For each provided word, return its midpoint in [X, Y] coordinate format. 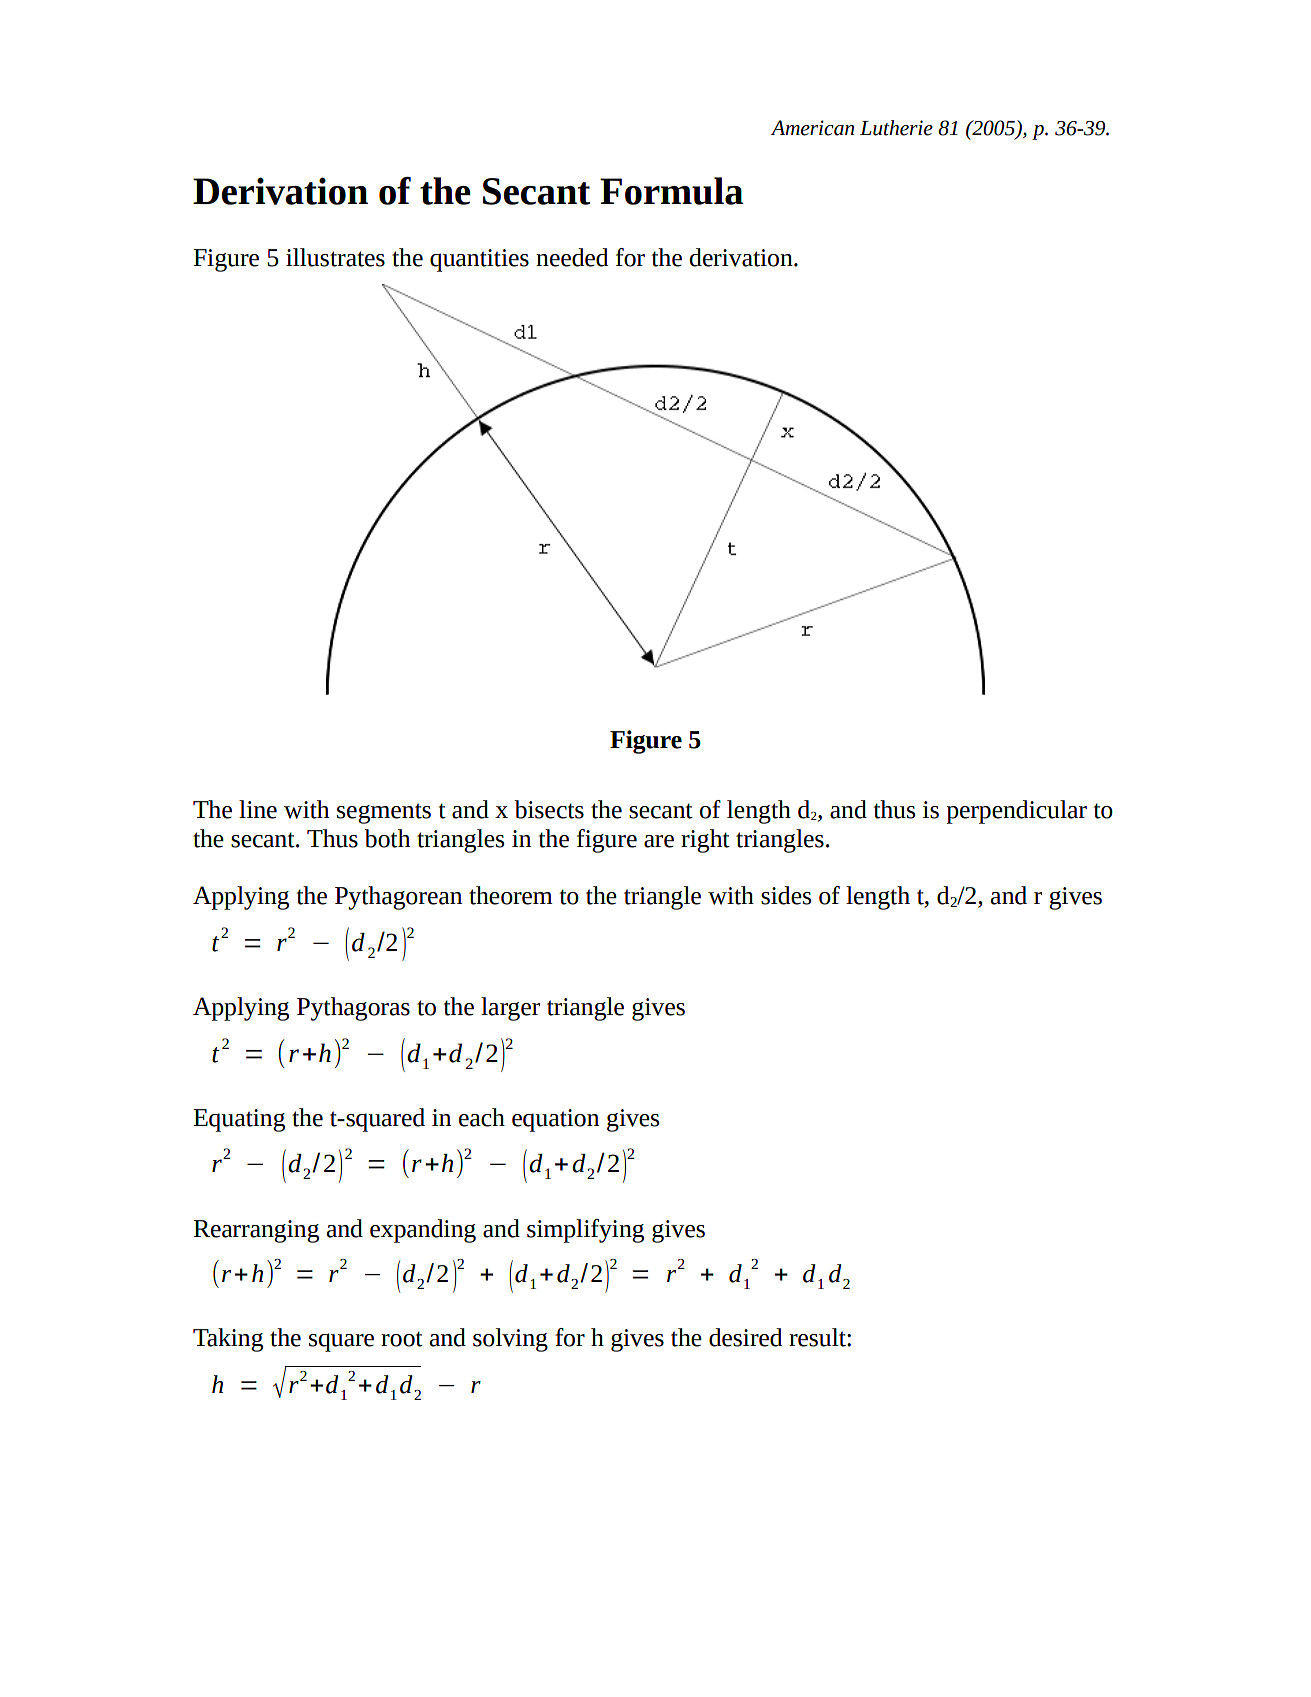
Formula [671, 191]
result [818, 1337]
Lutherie [896, 128]
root [402, 1339]
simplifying [585, 1231]
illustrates [335, 257]
